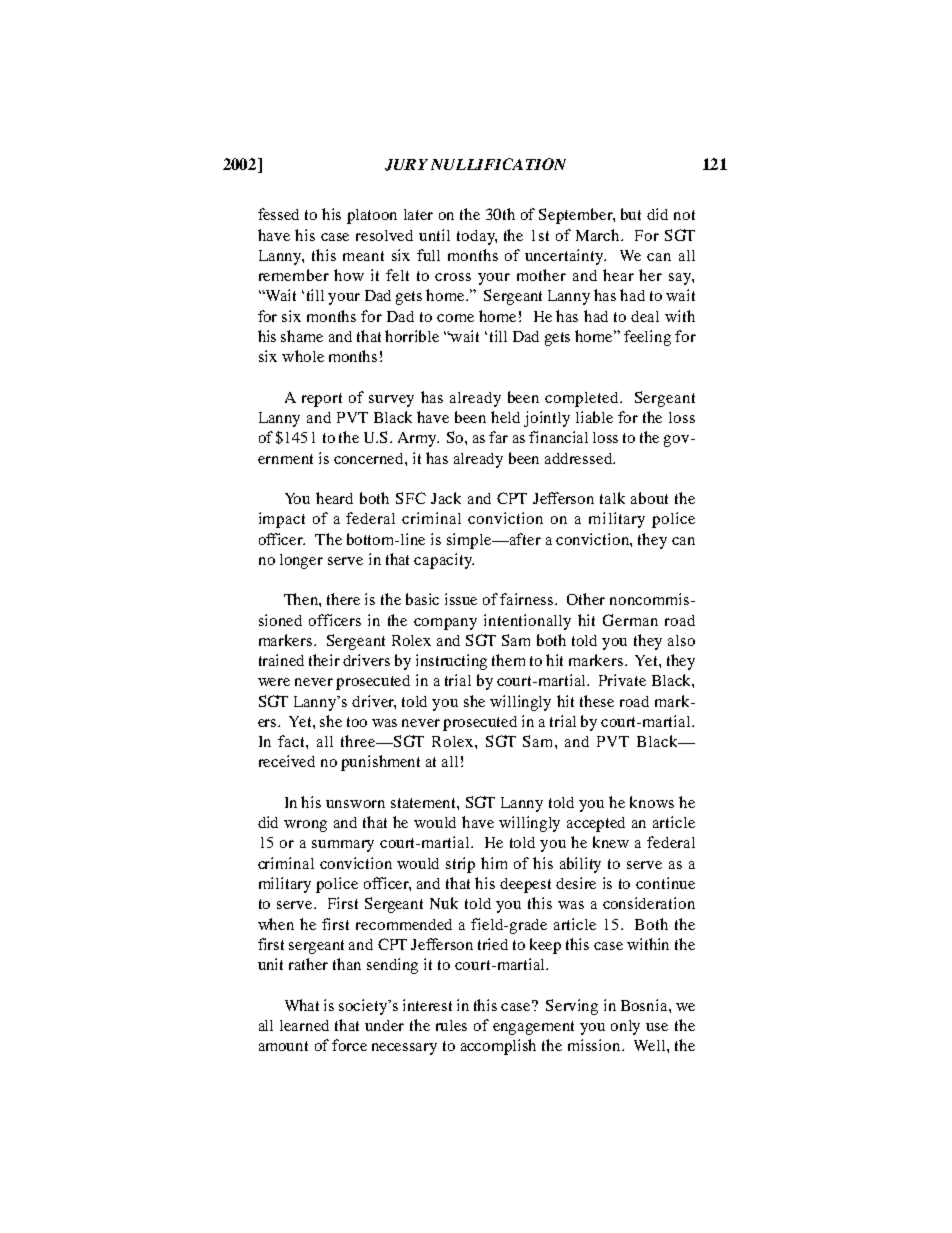 The width and height of the document is (952, 1233). I want to click on only, so click(625, 1027).
